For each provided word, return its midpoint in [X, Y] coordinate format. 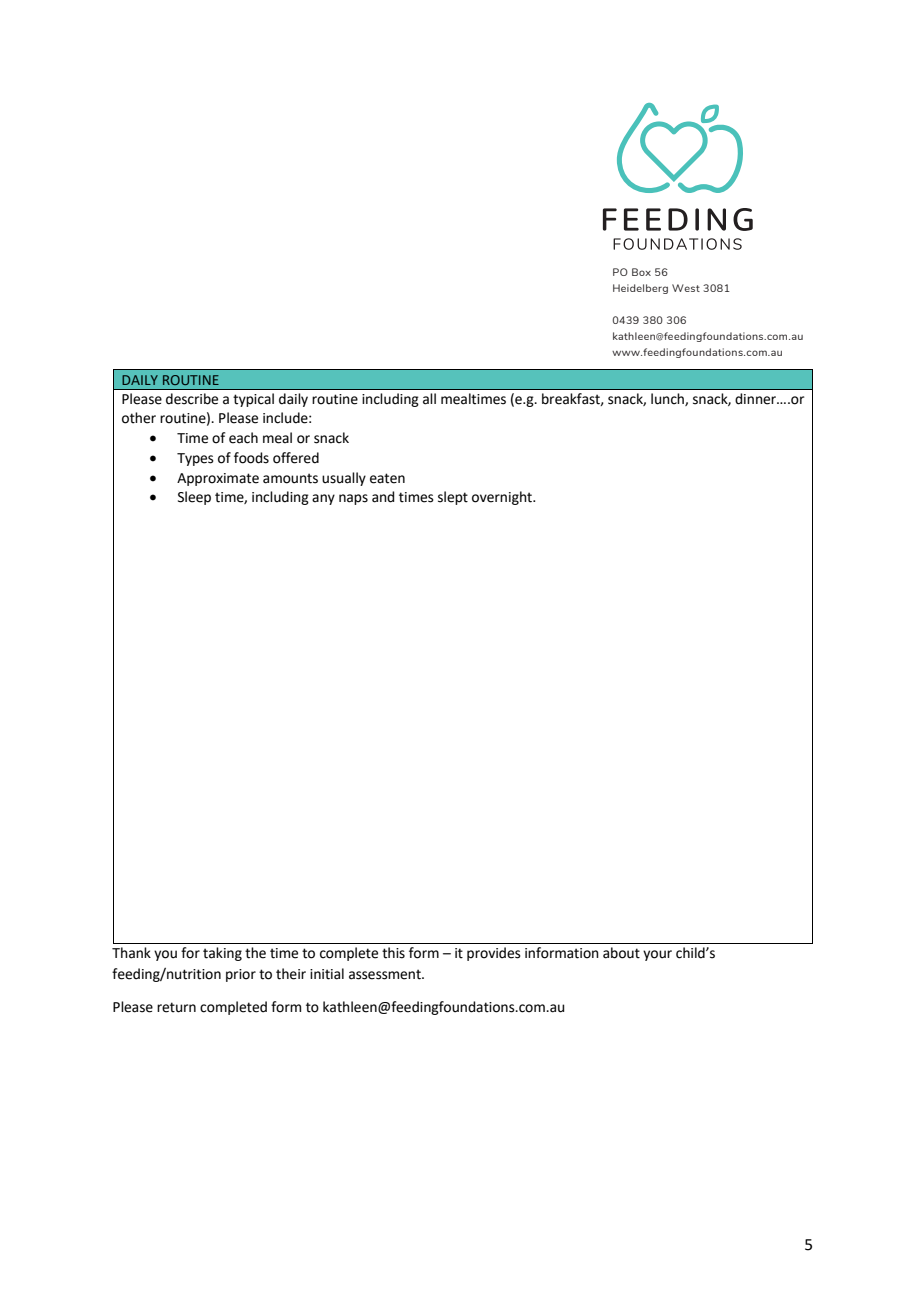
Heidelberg [640, 289]
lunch [668, 399]
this [393, 953]
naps [353, 499]
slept [453, 498]
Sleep [194, 498]
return [176, 1007]
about [621, 953]
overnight [503, 498]
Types [195, 459]
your [657, 955]
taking [222, 954]
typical [253, 400]
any [323, 499]
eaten [387, 478]
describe [192, 399]
